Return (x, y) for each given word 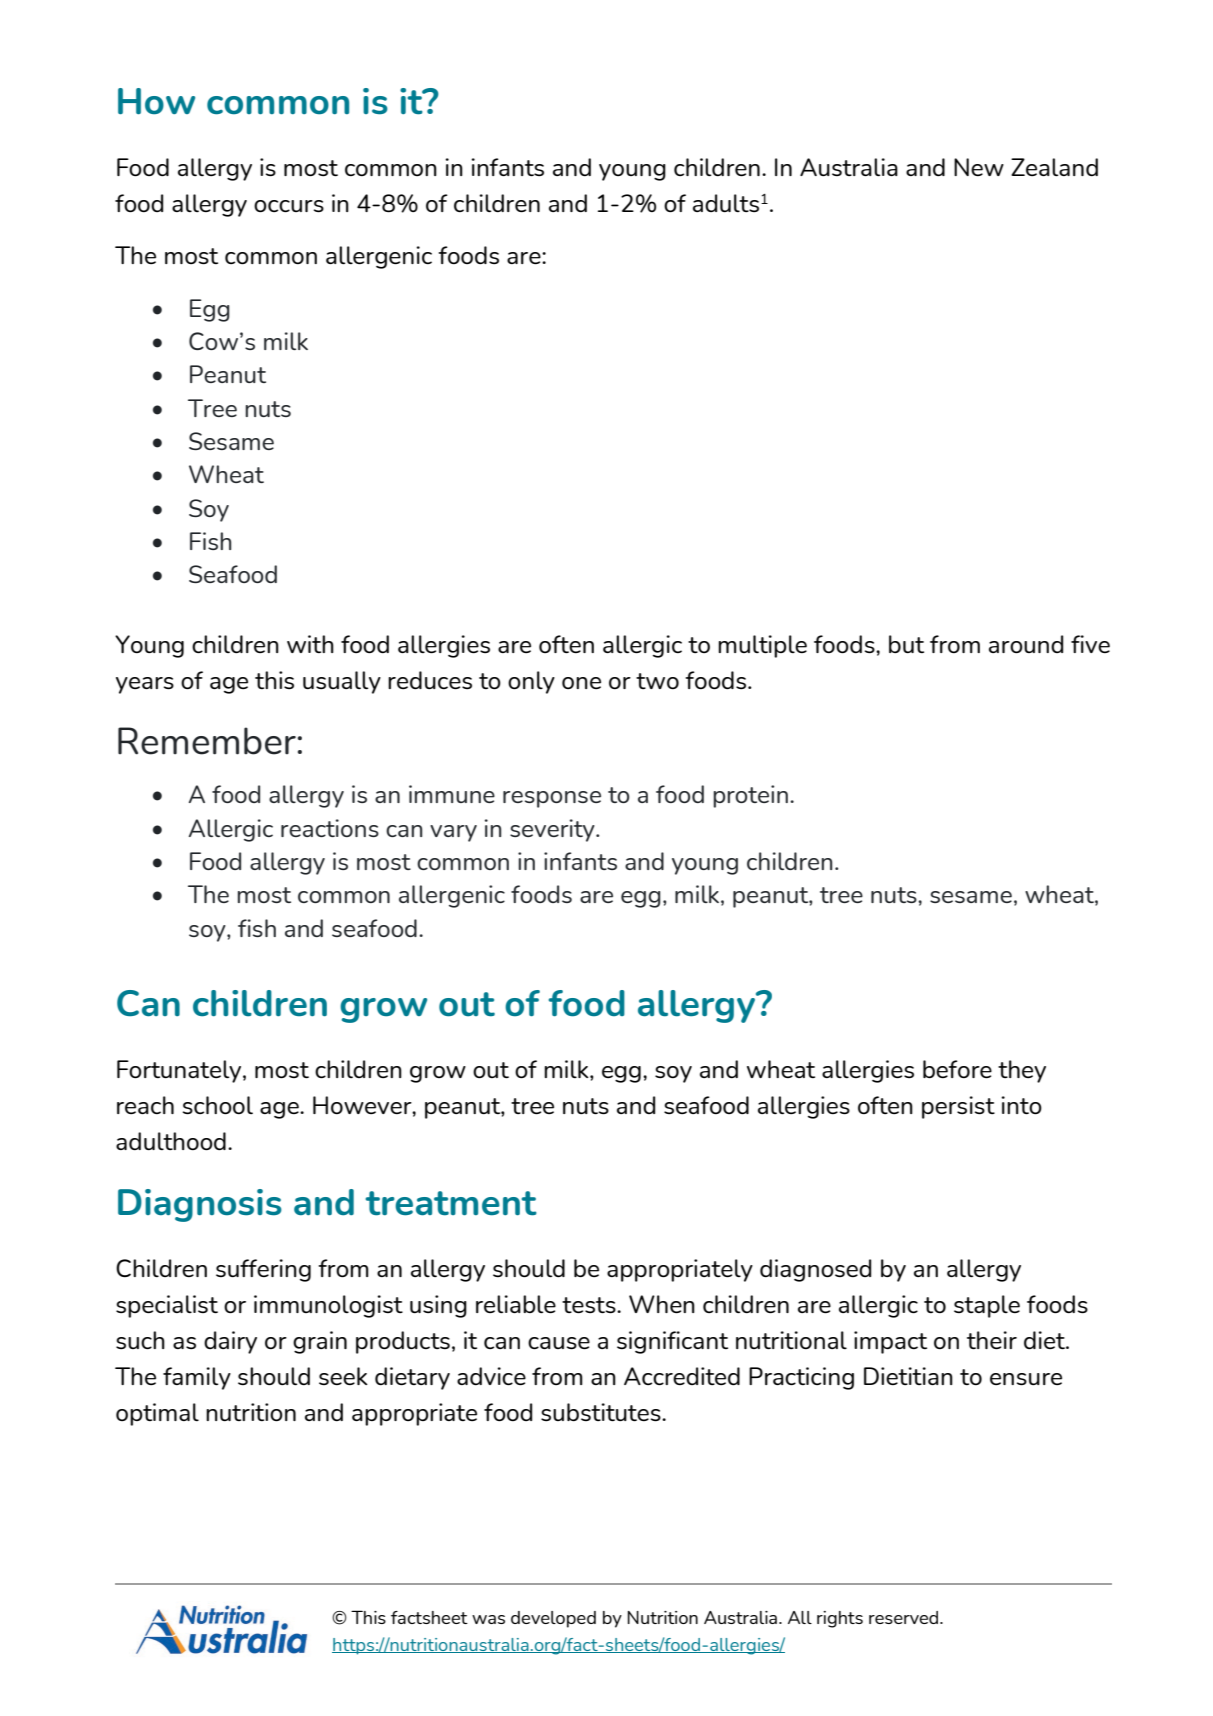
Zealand (1054, 167)
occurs (289, 206)
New (979, 167)
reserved (905, 1617)
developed (553, 1619)
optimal (157, 1414)
